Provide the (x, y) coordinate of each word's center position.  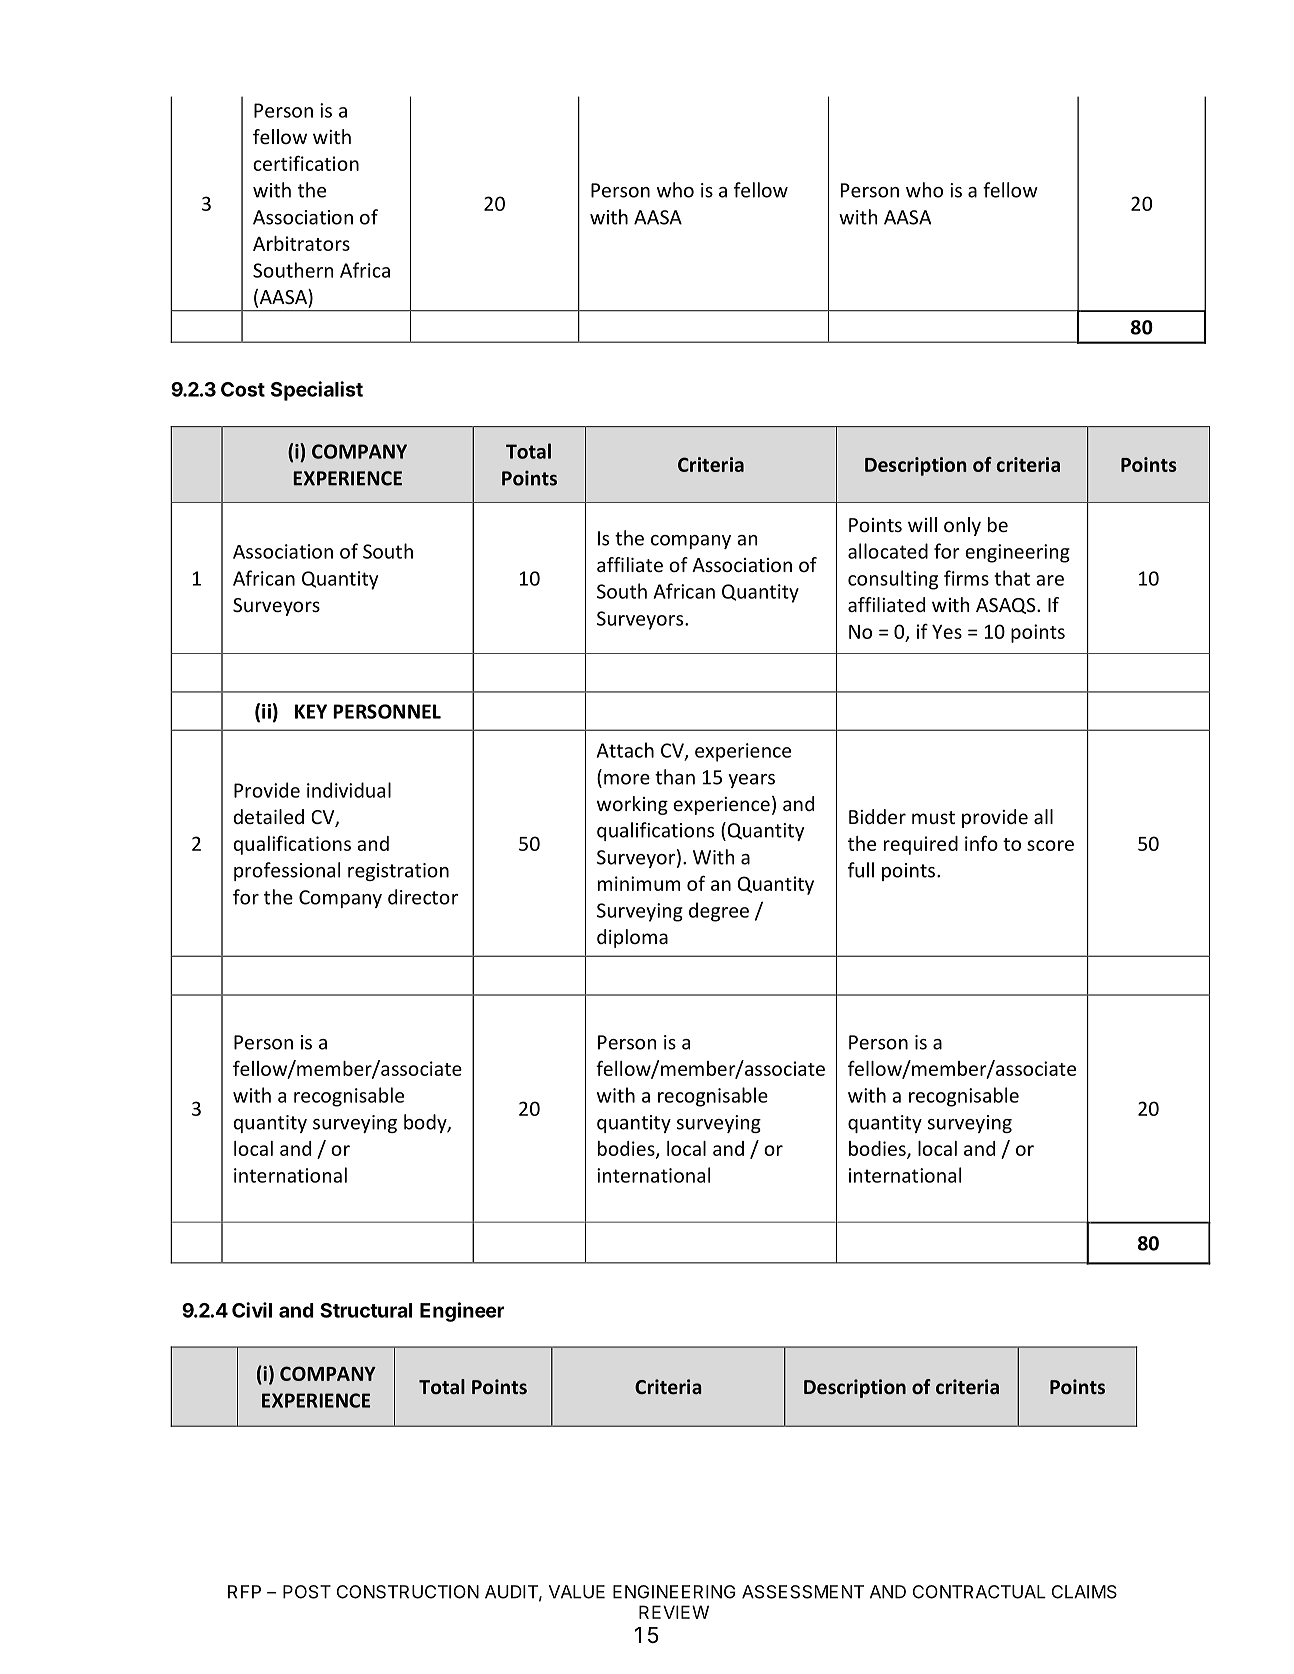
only (962, 526)
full (861, 870)
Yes (947, 632)
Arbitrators (301, 243)
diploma (632, 938)
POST (307, 1592)
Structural (366, 1310)
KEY (311, 711)
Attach (625, 750)
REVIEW (674, 1612)
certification (306, 163)
